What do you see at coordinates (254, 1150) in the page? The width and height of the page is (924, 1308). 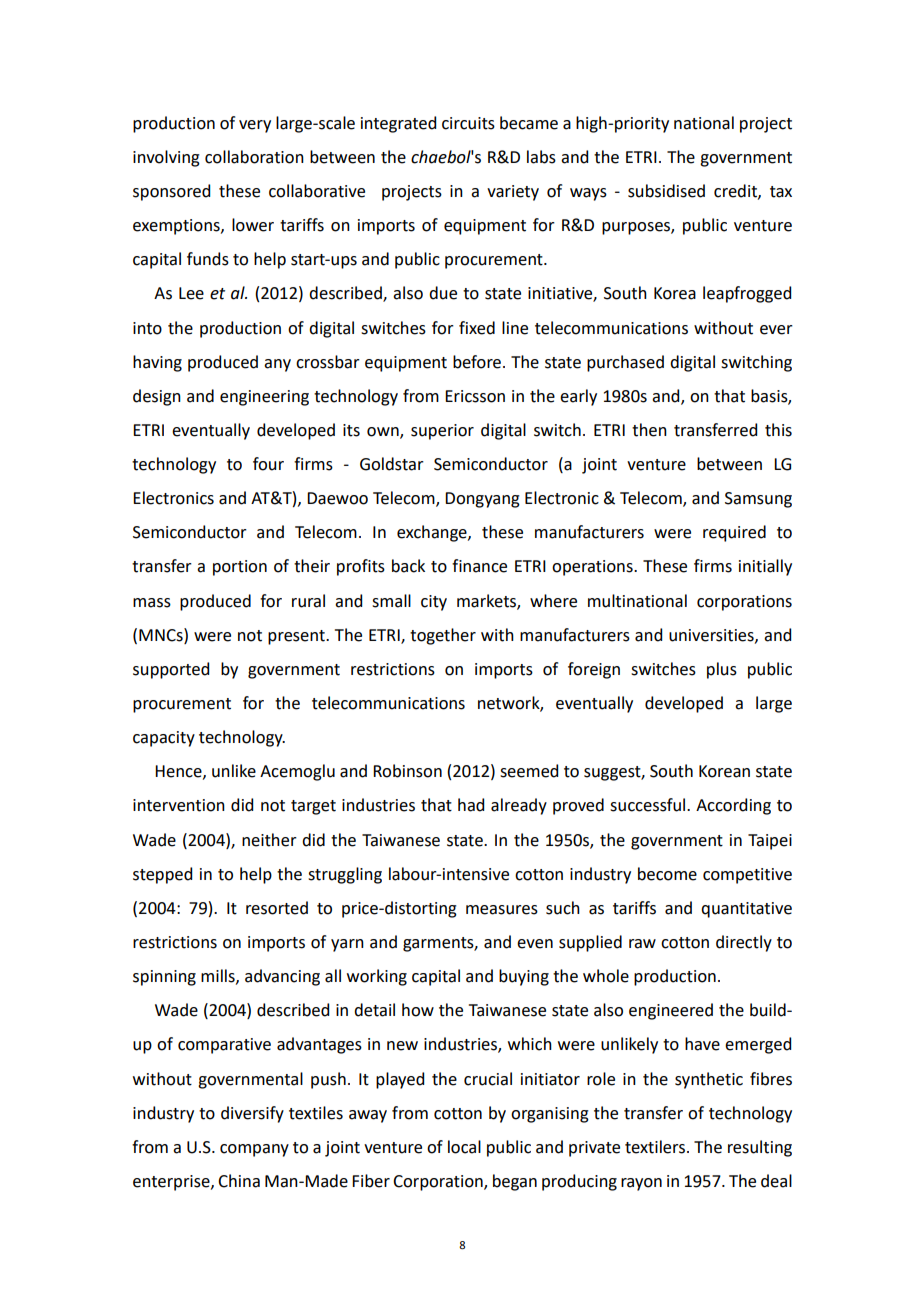 I see `company` at bounding box center [254, 1150].
